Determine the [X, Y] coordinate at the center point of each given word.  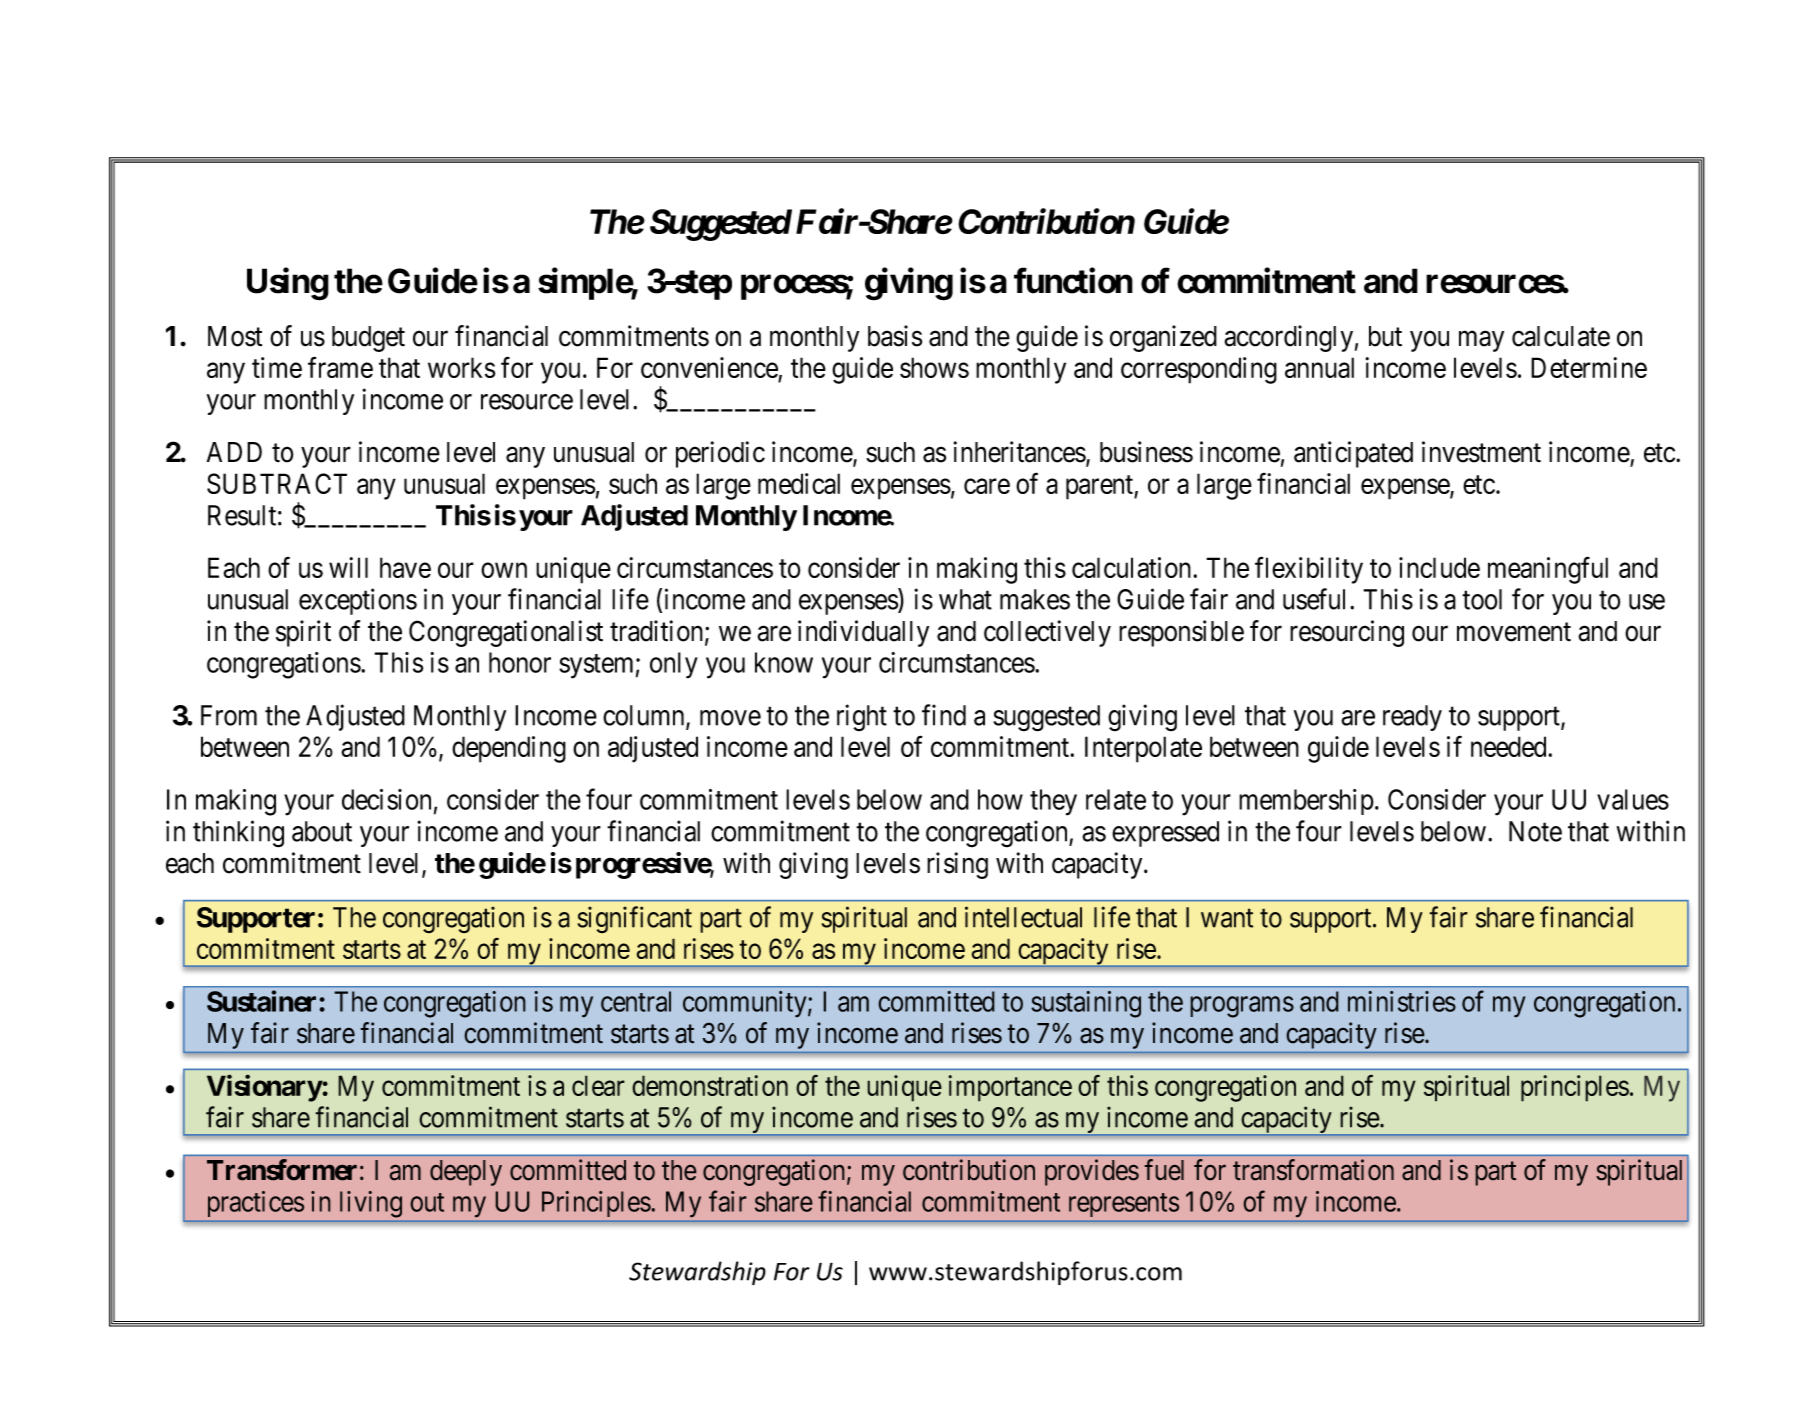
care [987, 486]
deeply [466, 1173]
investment [1481, 452]
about [322, 831]
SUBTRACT [277, 483]
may [1481, 341]
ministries [1402, 1001]
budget [368, 339]
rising [957, 865]
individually [863, 633]
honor [520, 662]
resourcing [1347, 633]
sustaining [1086, 1004]
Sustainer [263, 1001]
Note [1535, 831]
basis [895, 336]
